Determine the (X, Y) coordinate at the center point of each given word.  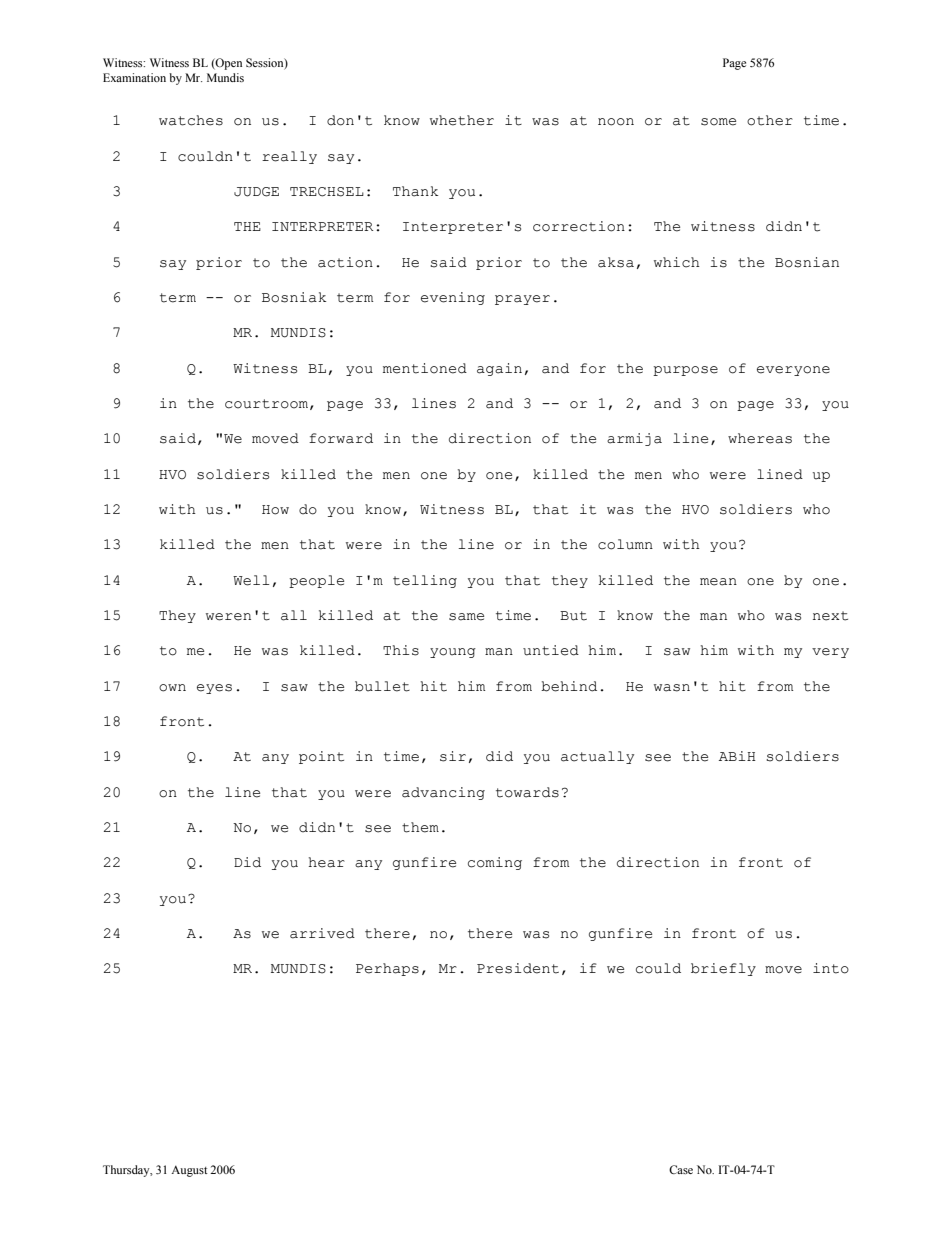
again (499, 369)
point (321, 757)
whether (462, 120)
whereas (760, 438)
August (189, 1171)
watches (191, 120)
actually (597, 757)
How (275, 510)
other (770, 120)
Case (681, 1169)
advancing (443, 793)
